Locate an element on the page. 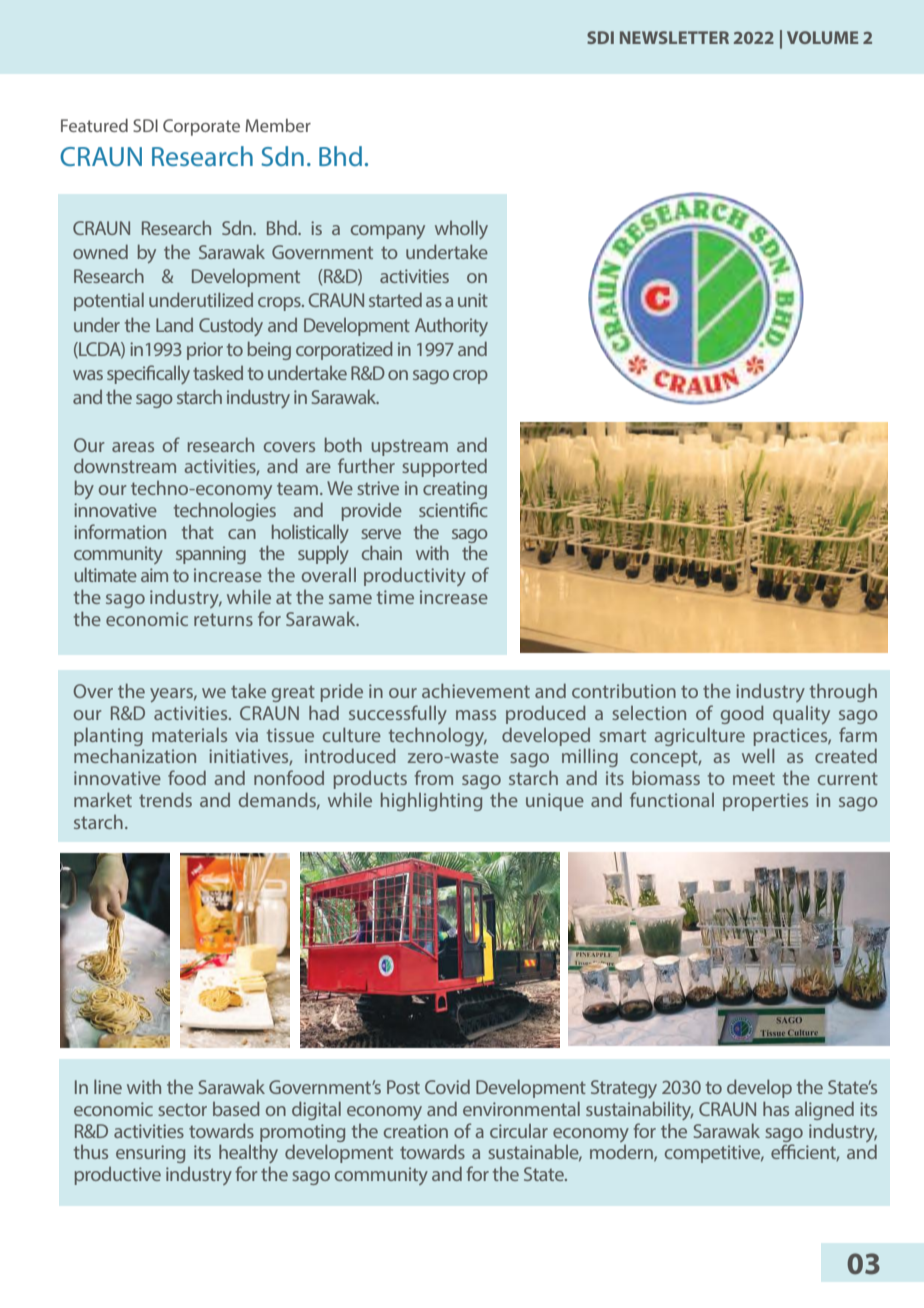 This image has height=1308, width=924. circular is located at coordinates (519, 1131).
